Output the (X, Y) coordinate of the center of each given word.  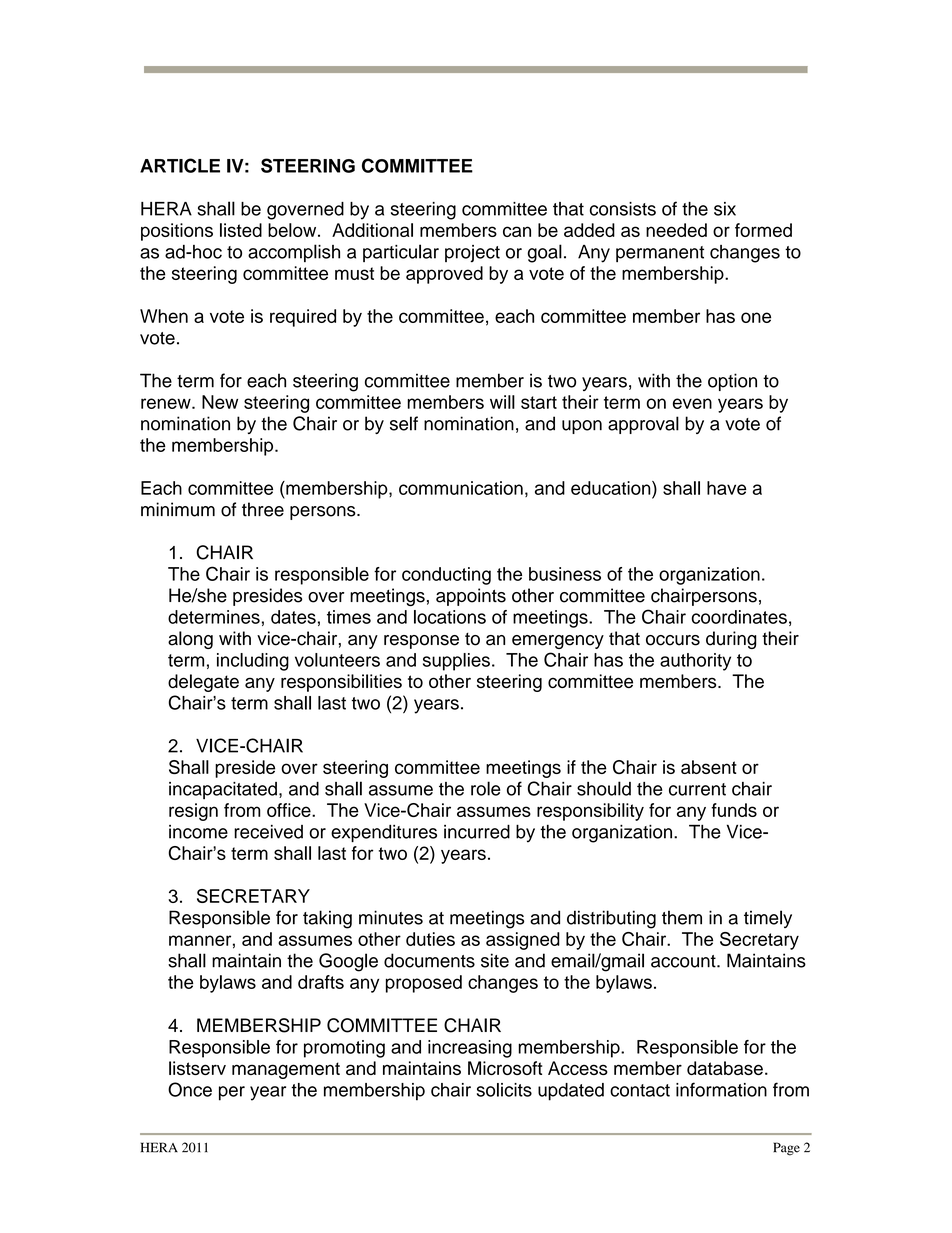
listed (241, 230)
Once (190, 1089)
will (502, 402)
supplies (456, 662)
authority (695, 662)
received (268, 832)
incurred (477, 831)
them (682, 917)
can (517, 231)
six (725, 209)
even (692, 403)
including (253, 662)
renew (167, 403)
